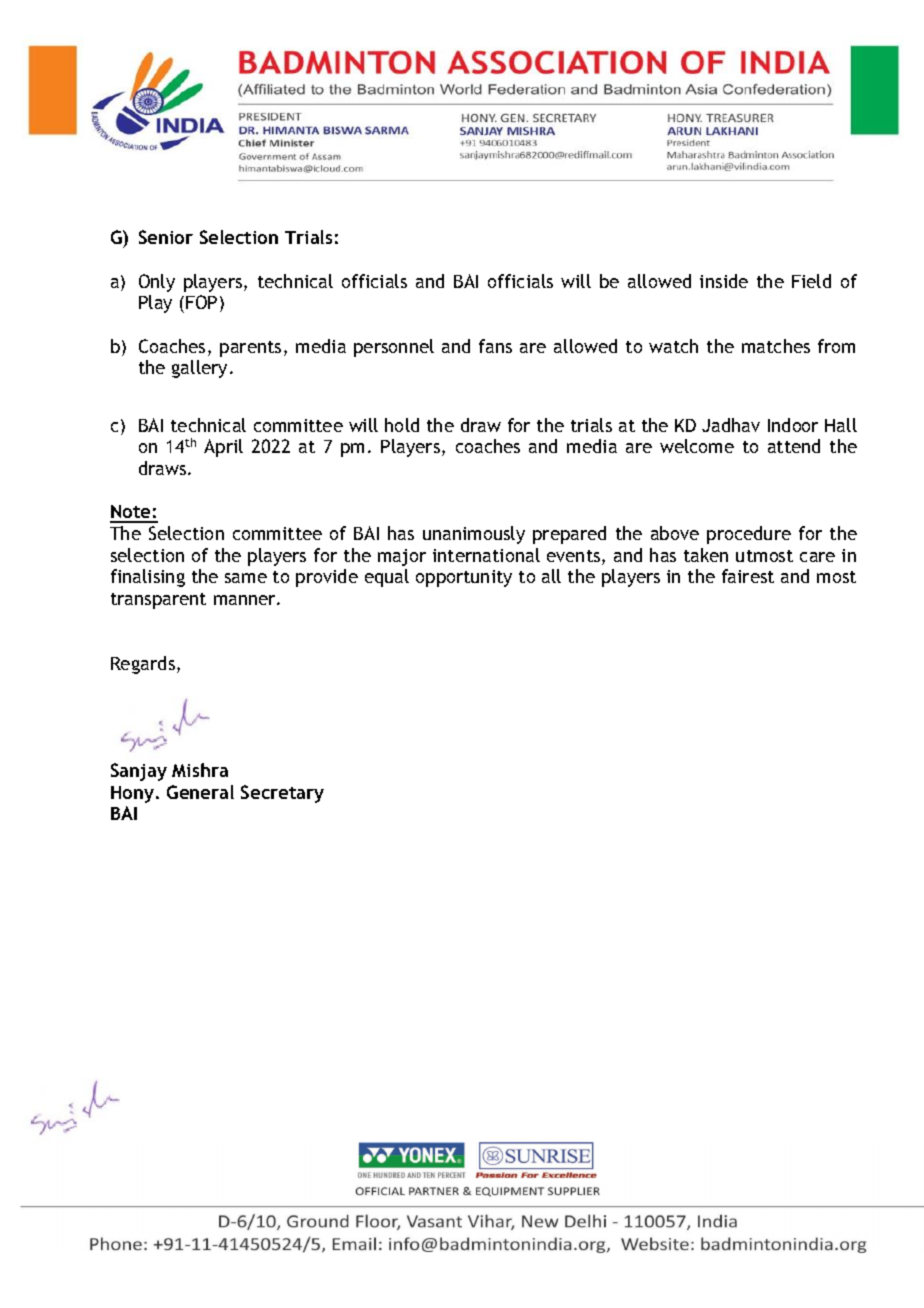 The width and height of the screenshot is (924, 1308). Describe the element at coordinates (748, 576) in the screenshot. I see `fairest` at that location.
